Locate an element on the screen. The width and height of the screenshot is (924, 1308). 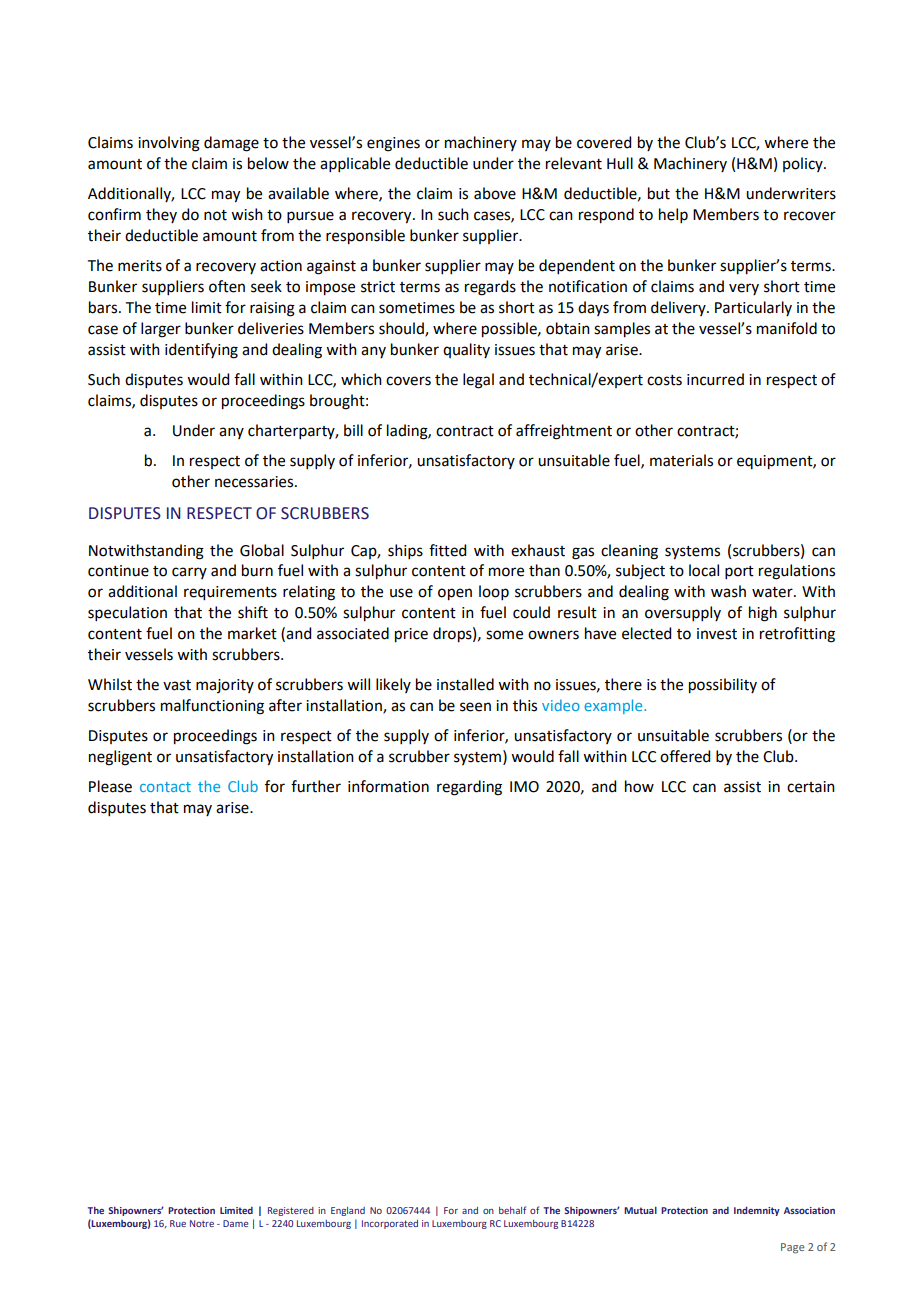
incurred is located at coordinates (715, 379).
